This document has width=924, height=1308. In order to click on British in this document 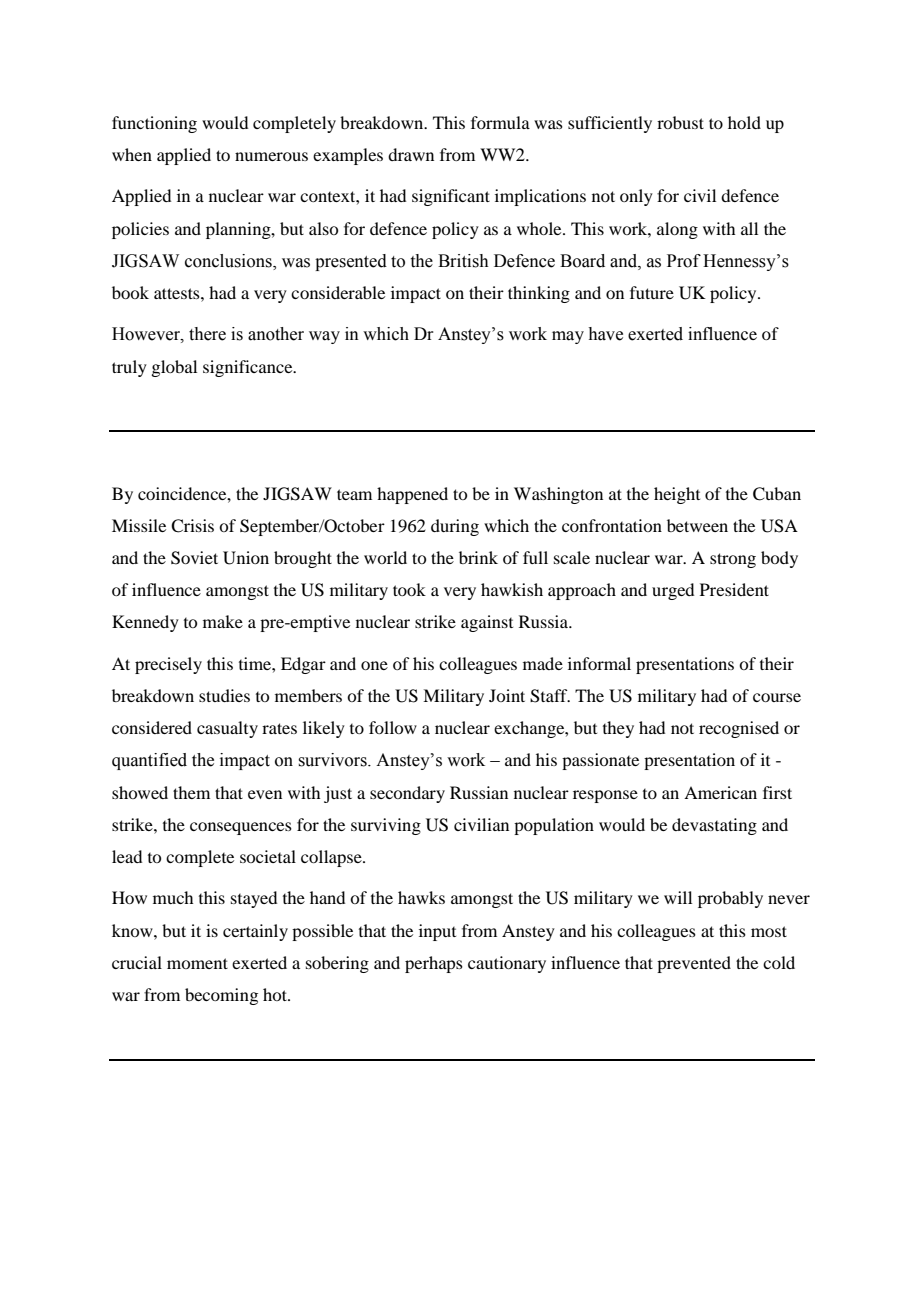, I will do `click(463, 261)`.
